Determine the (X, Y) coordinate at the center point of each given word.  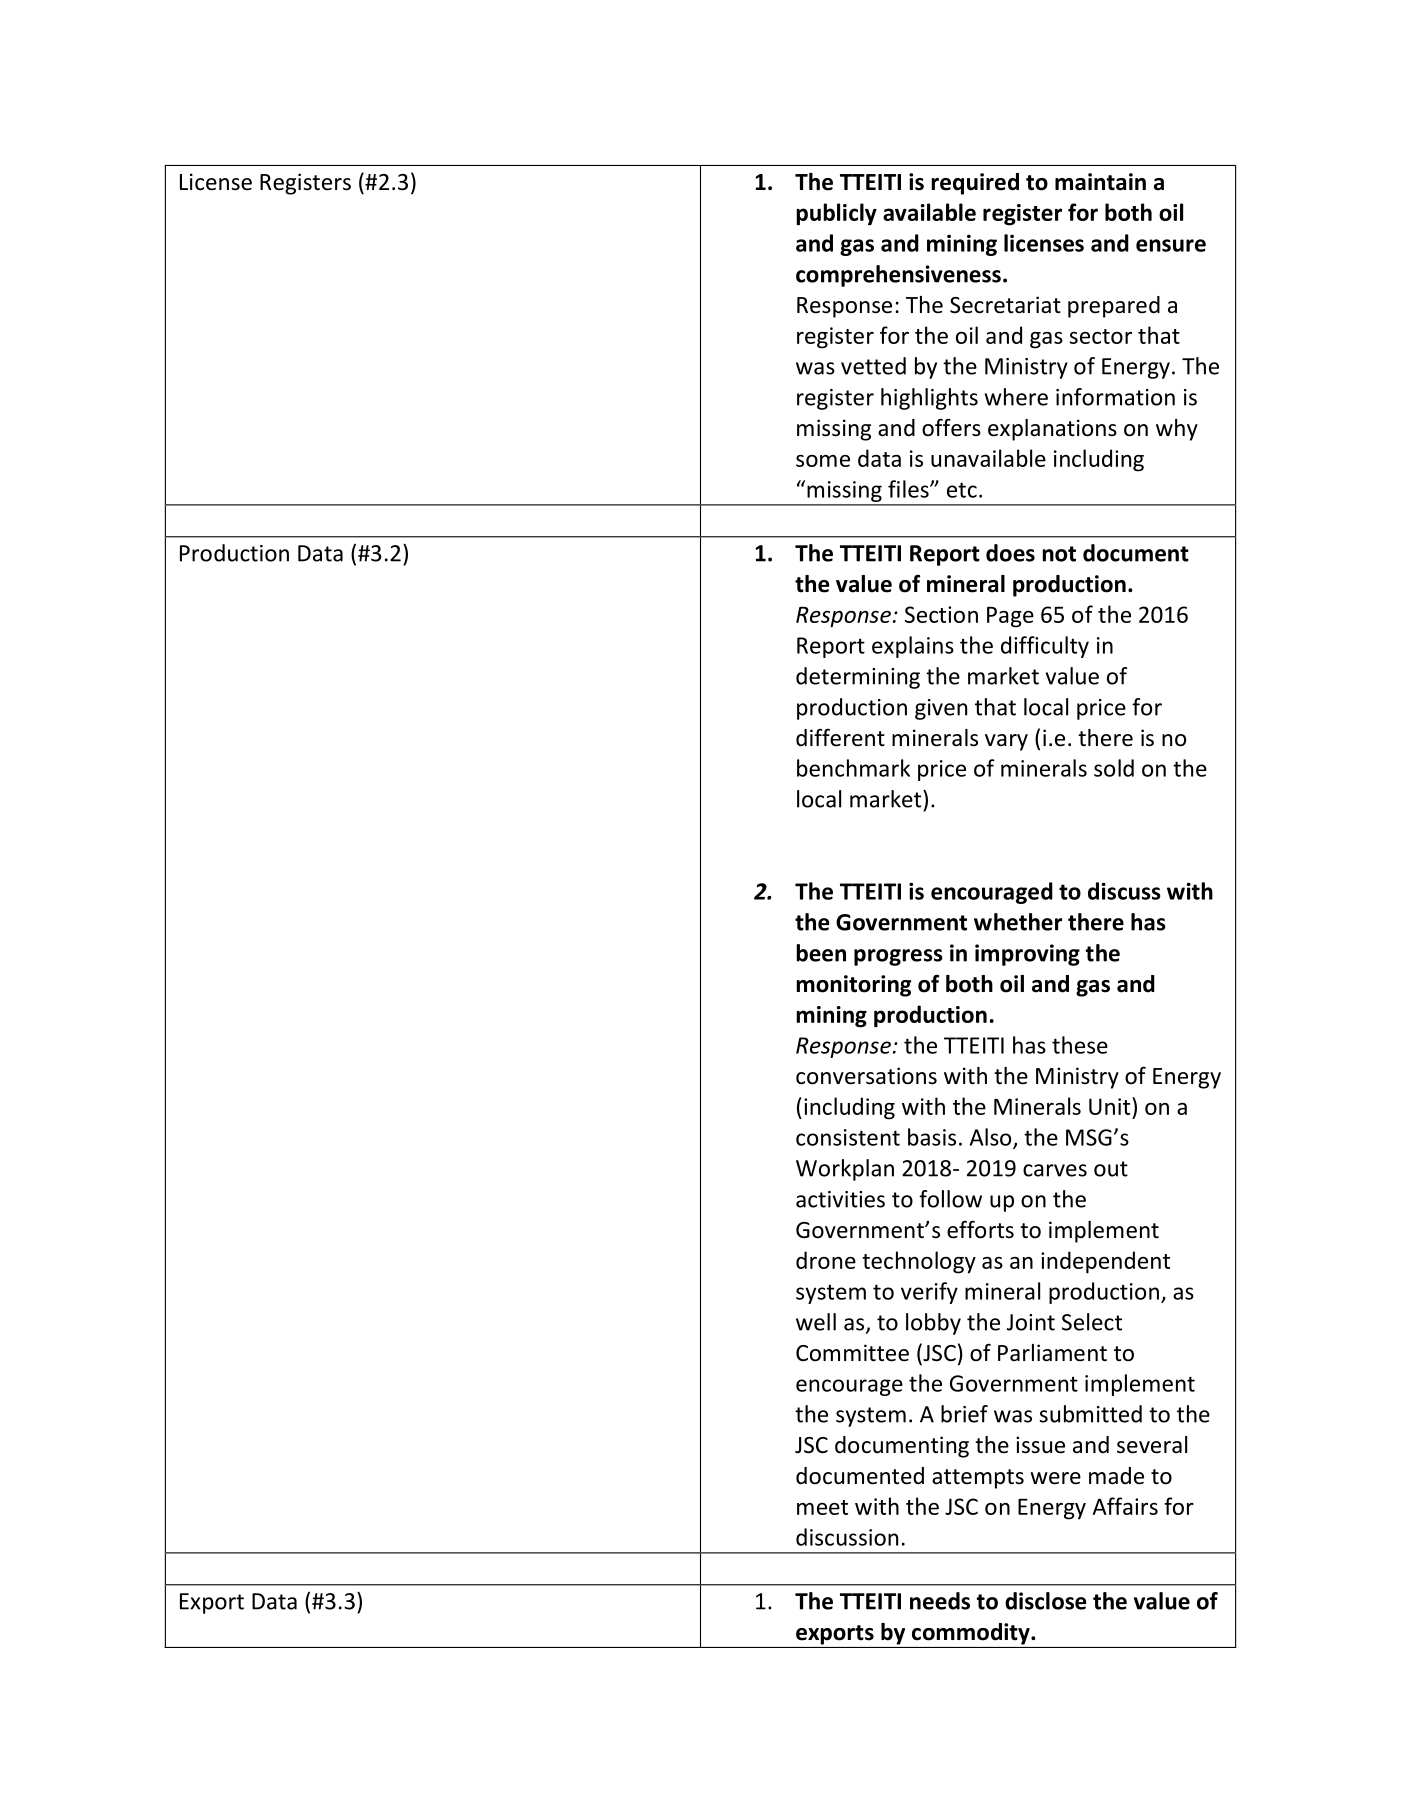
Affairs (1125, 1506)
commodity (972, 1634)
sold (1114, 768)
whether (1018, 922)
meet (822, 1507)
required (975, 184)
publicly (836, 214)
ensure (1171, 245)
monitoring (853, 986)
